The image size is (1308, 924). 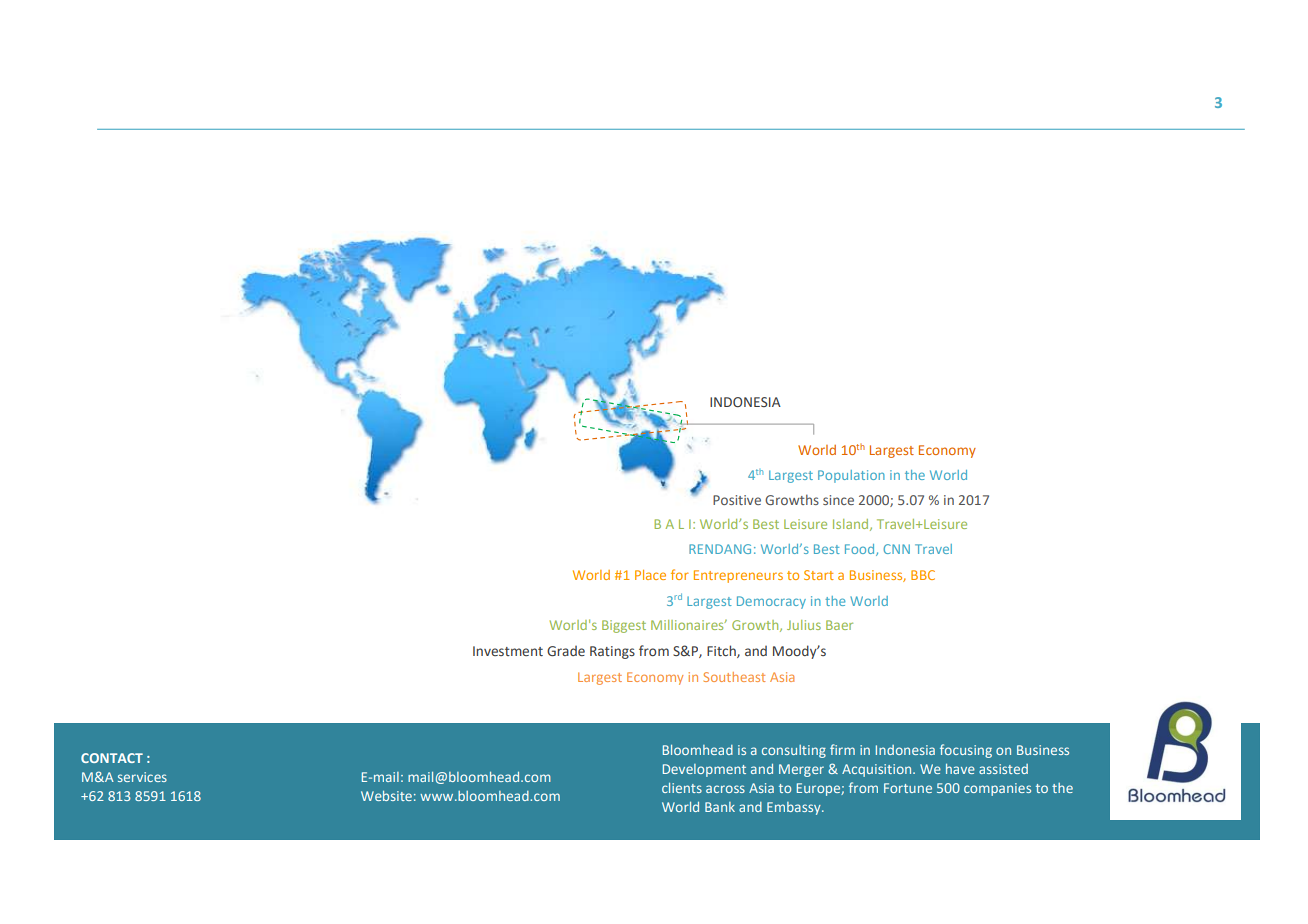 I want to click on firm, so click(x=842, y=749).
